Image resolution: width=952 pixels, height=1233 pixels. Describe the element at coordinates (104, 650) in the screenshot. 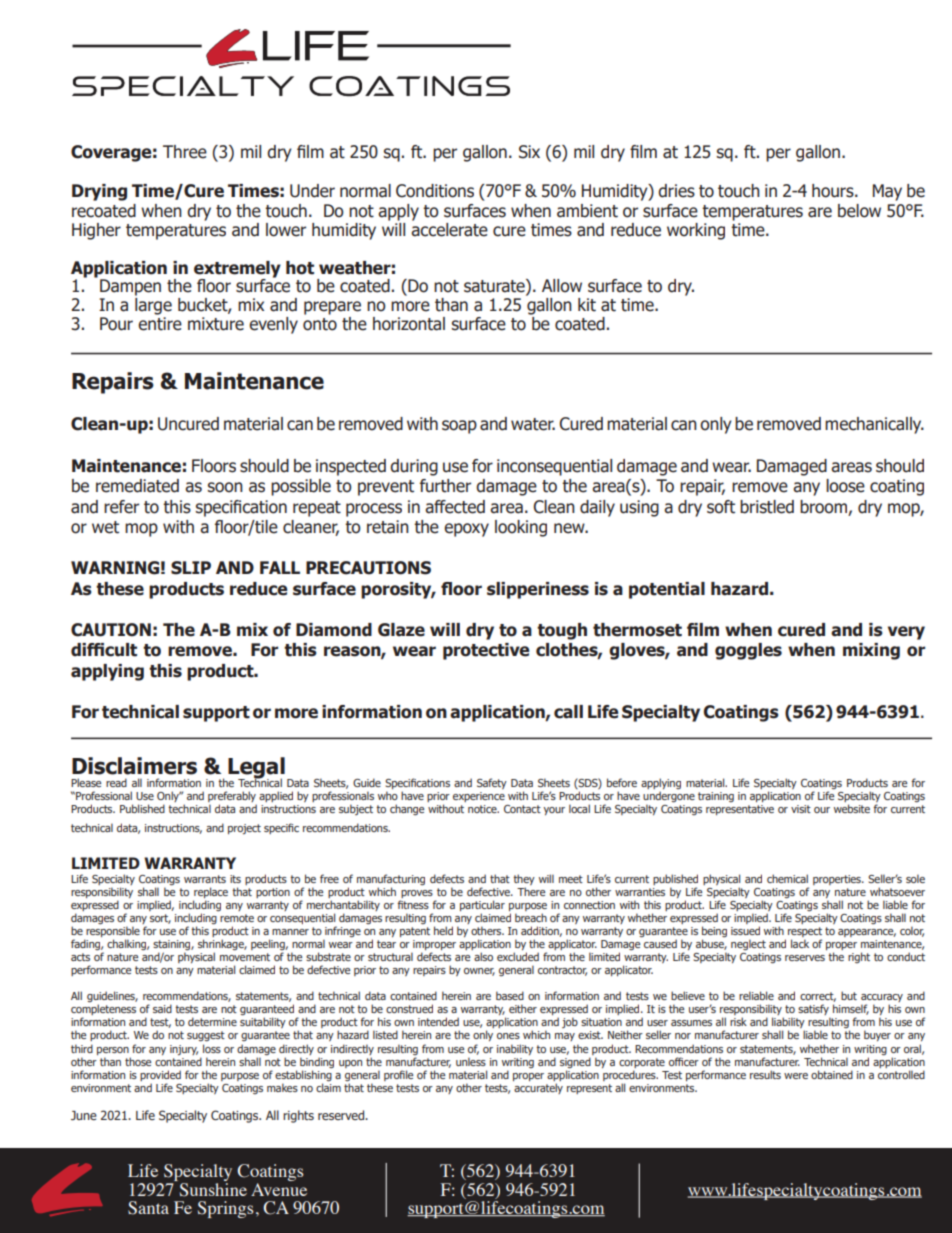

I see `difficult` at that location.
